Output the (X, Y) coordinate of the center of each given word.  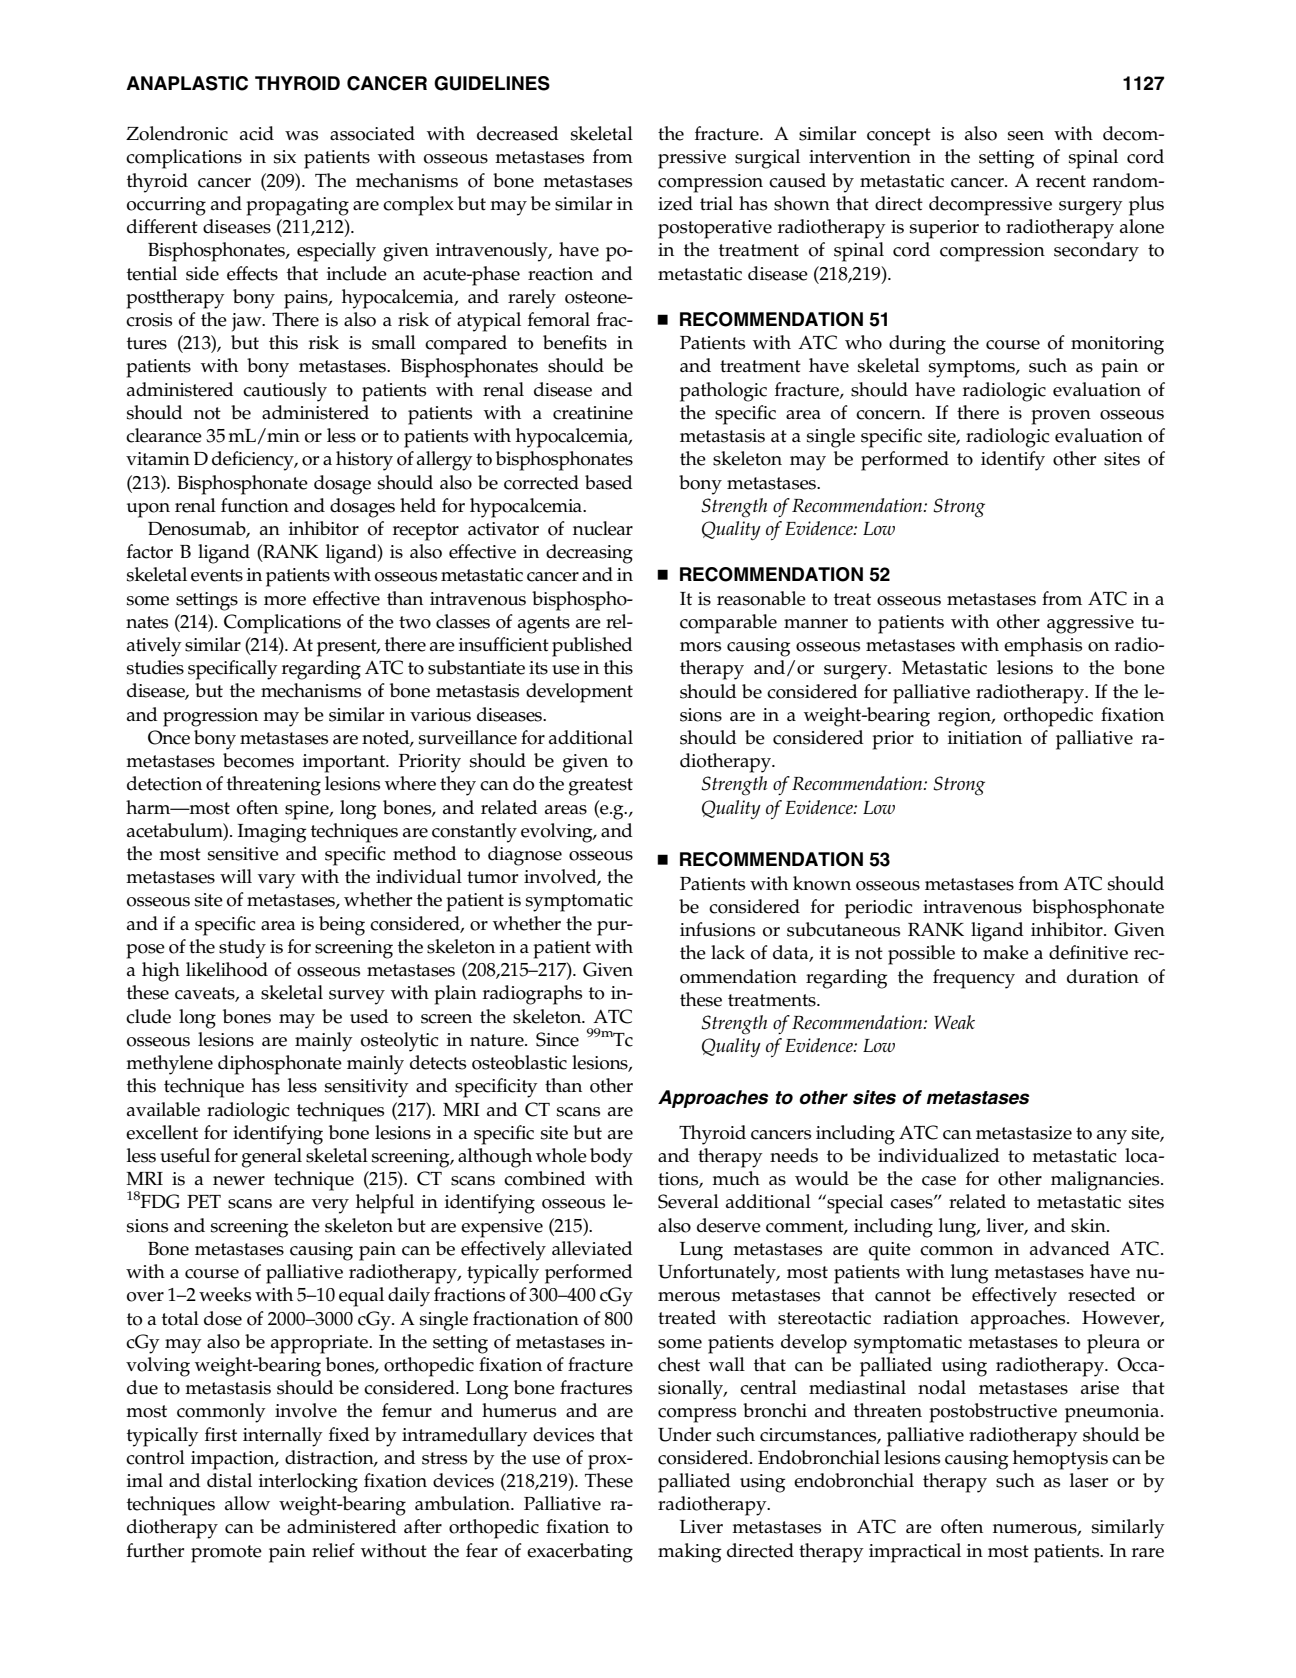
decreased (518, 133)
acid (257, 133)
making (689, 1553)
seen (1026, 136)
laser (1089, 1480)
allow (247, 1503)
